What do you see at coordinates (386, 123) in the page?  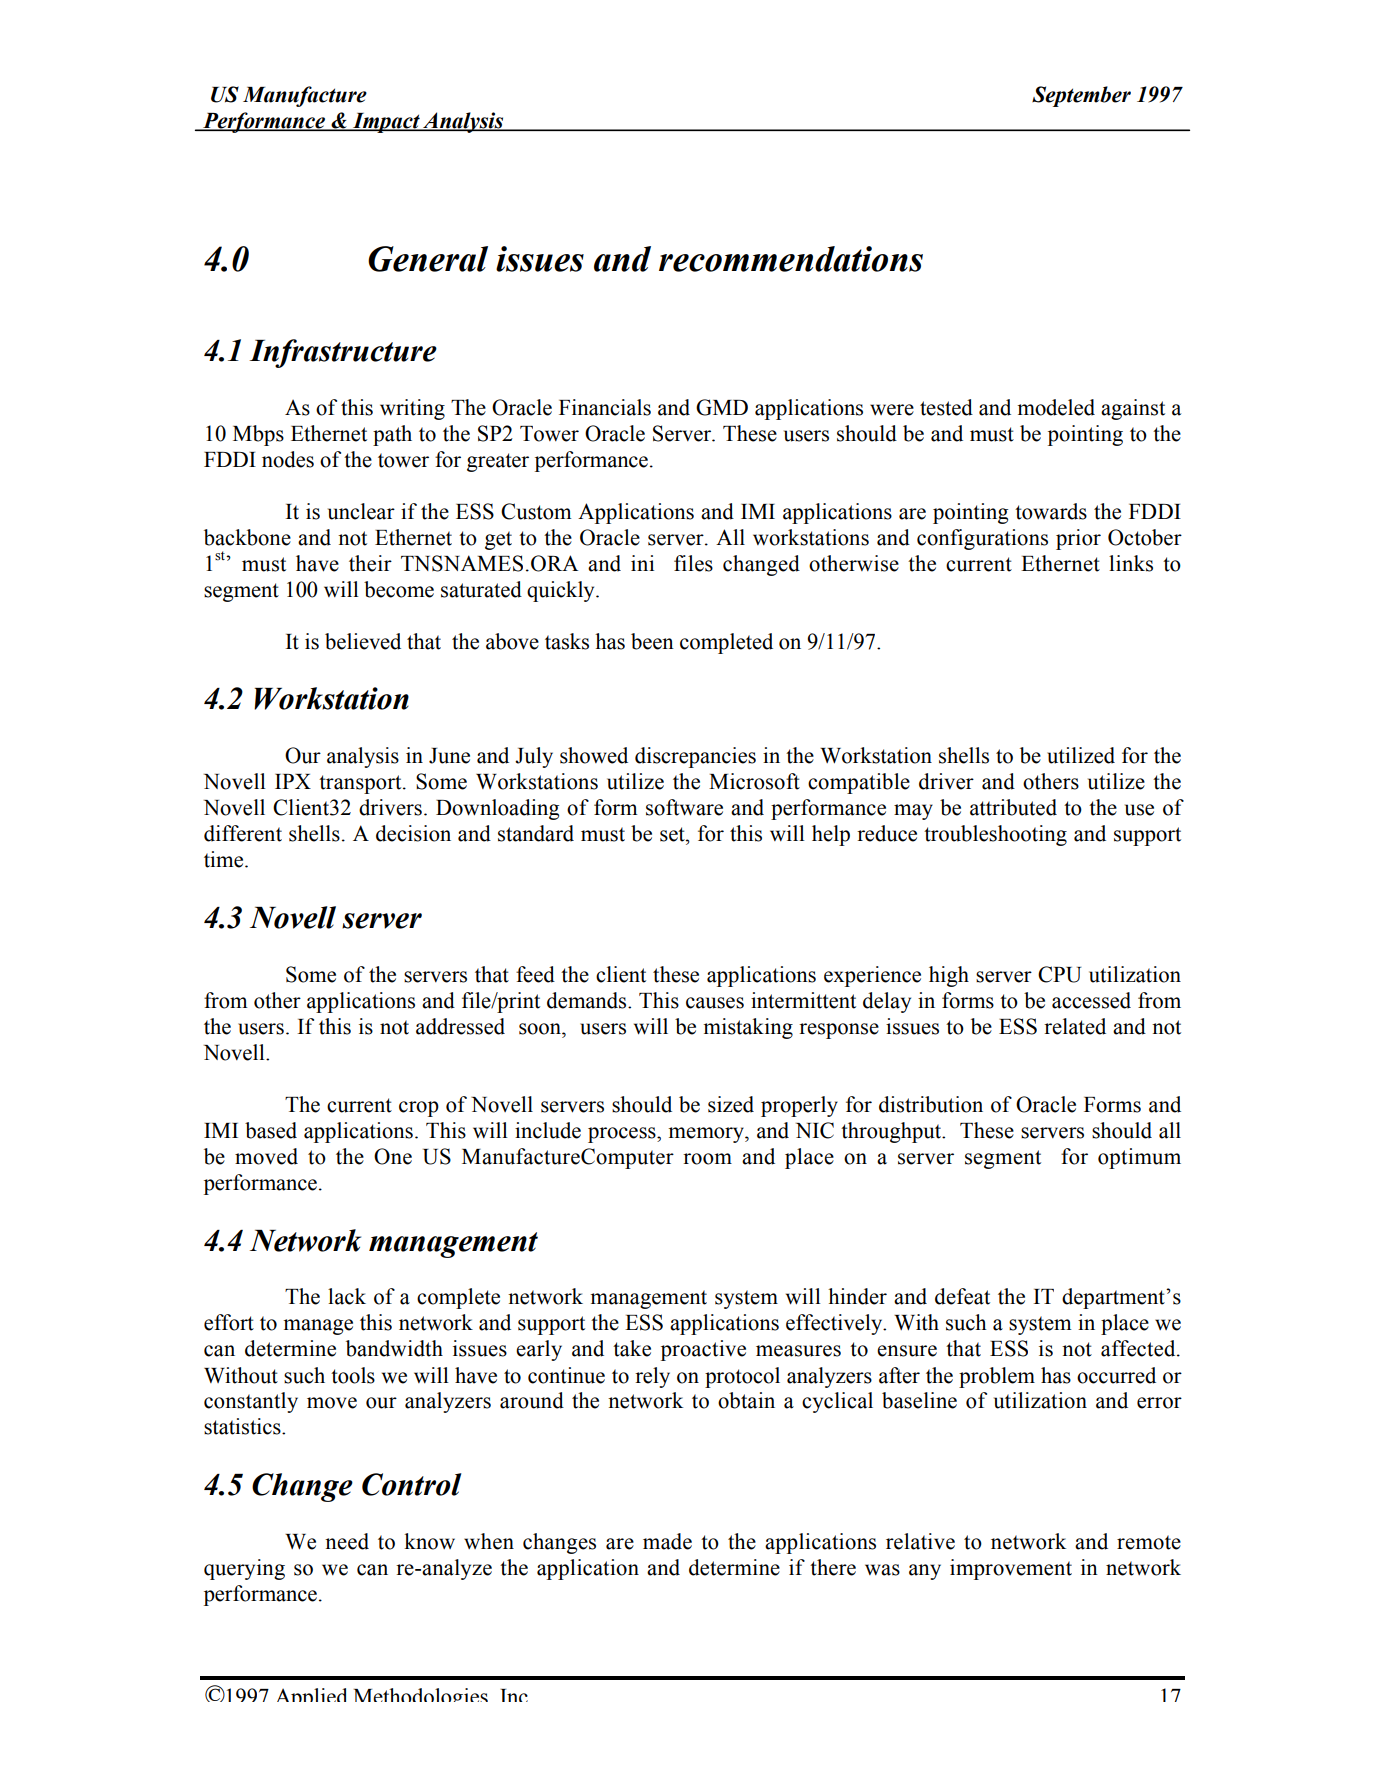 I see `Impact` at bounding box center [386, 123].
